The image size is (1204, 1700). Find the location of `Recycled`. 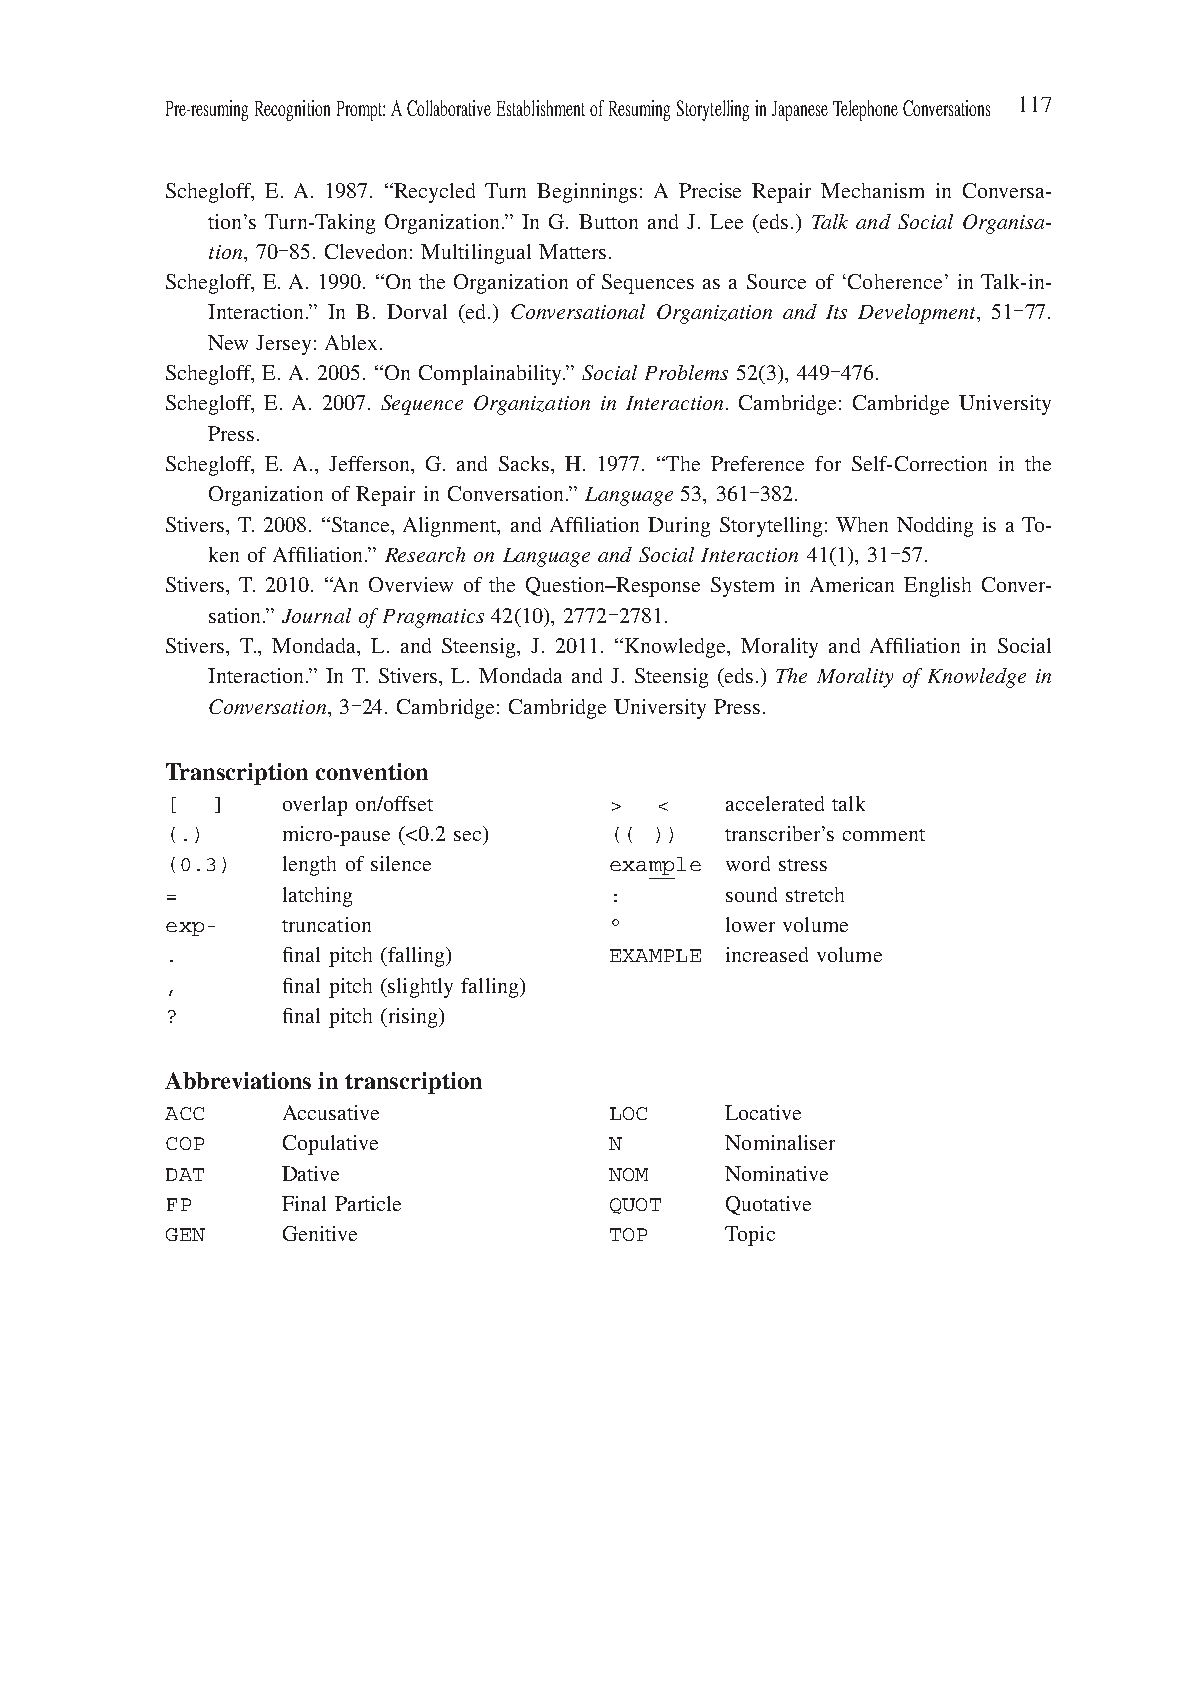

Recycled is located at coordinates (433, 193).
